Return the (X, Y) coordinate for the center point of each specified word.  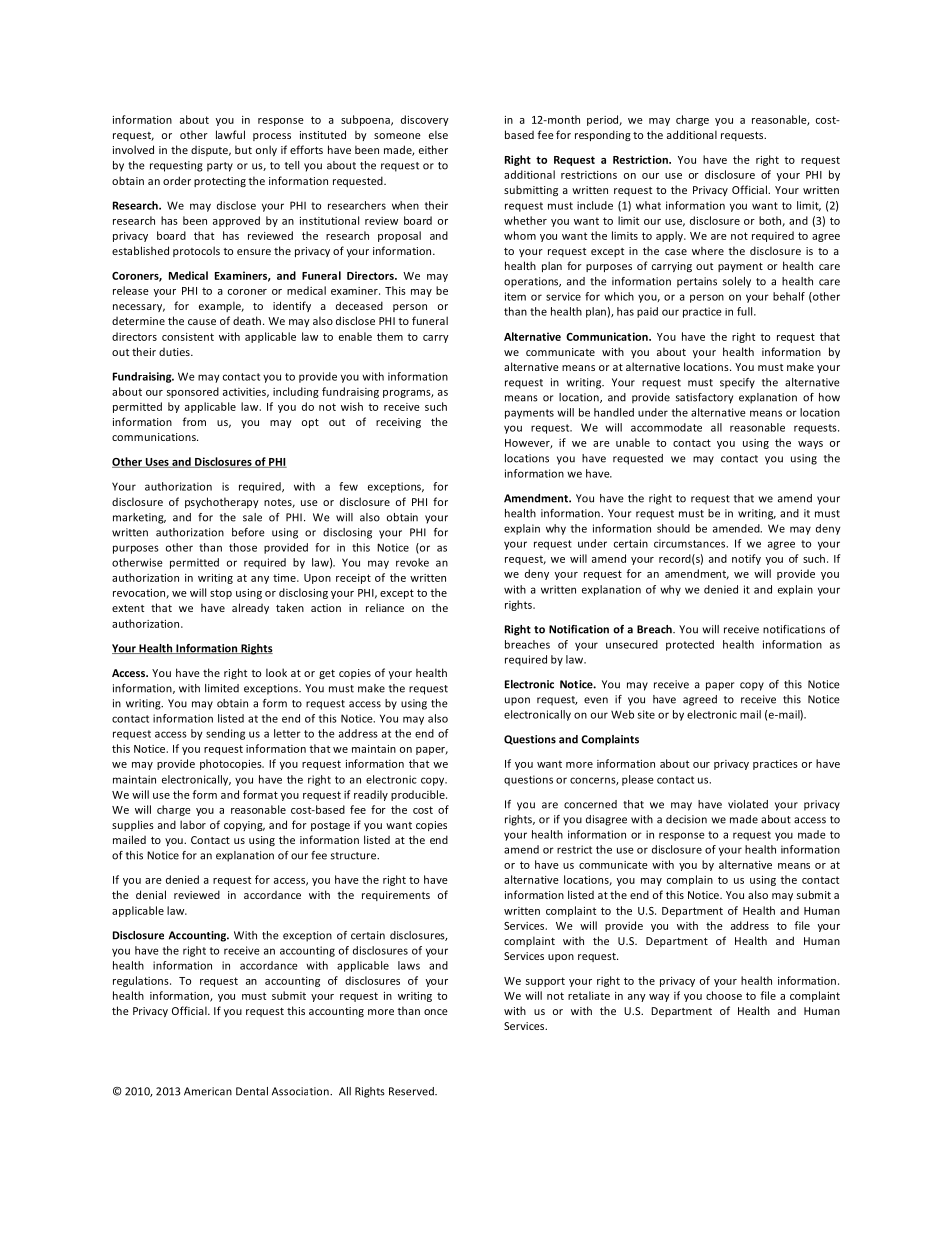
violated (748, 804)
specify (737, 383)
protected (690, 645)
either (433, 149)
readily (371, 795)
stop (221, 594)
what (648, 205)
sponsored (193, 392)
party (220, 167)
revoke (412, 562)
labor (193, 824)
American (208, 1091)
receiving (398, 423)
